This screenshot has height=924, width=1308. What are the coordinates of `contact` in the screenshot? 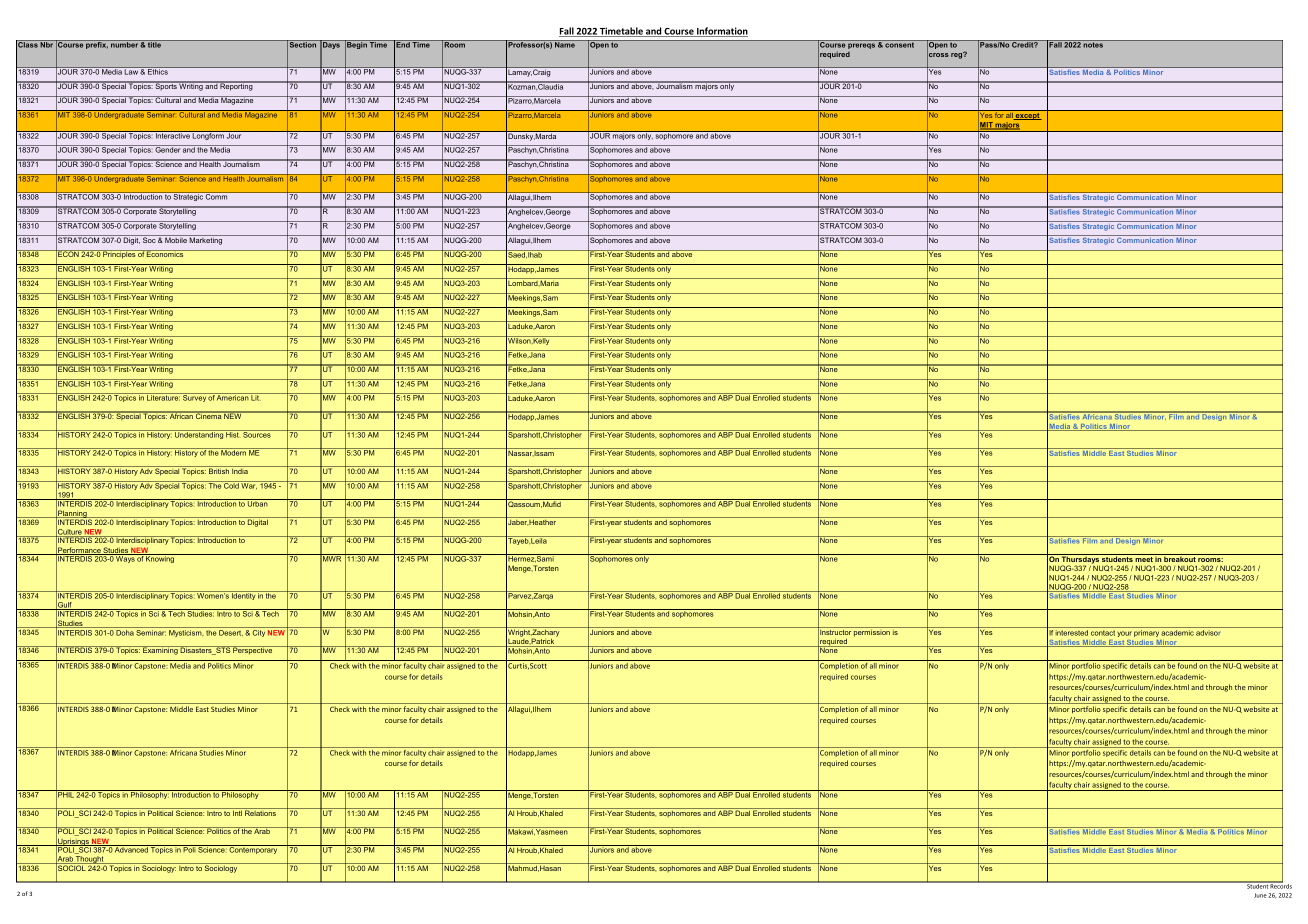 It's located at (1103, 633).
